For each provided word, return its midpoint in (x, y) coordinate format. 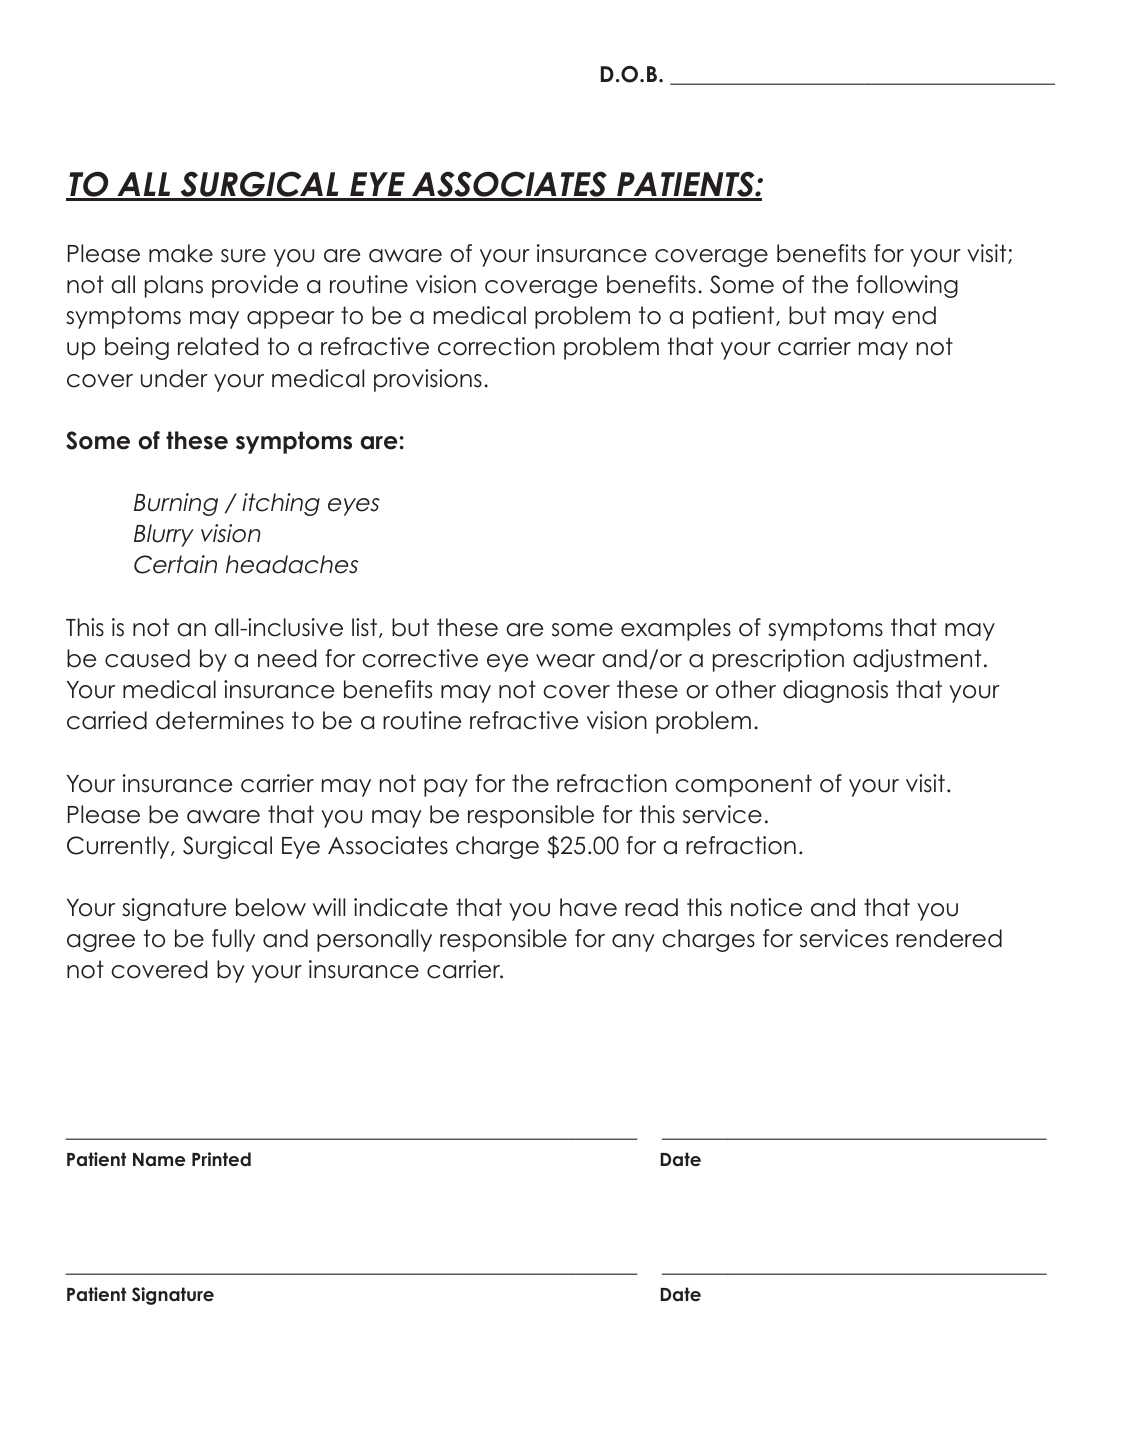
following (907, 286)
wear (565, 661)
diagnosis (835, 691)
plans (174, 286)
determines (220, 720)
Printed (221, 1159)
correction (496, 346)
